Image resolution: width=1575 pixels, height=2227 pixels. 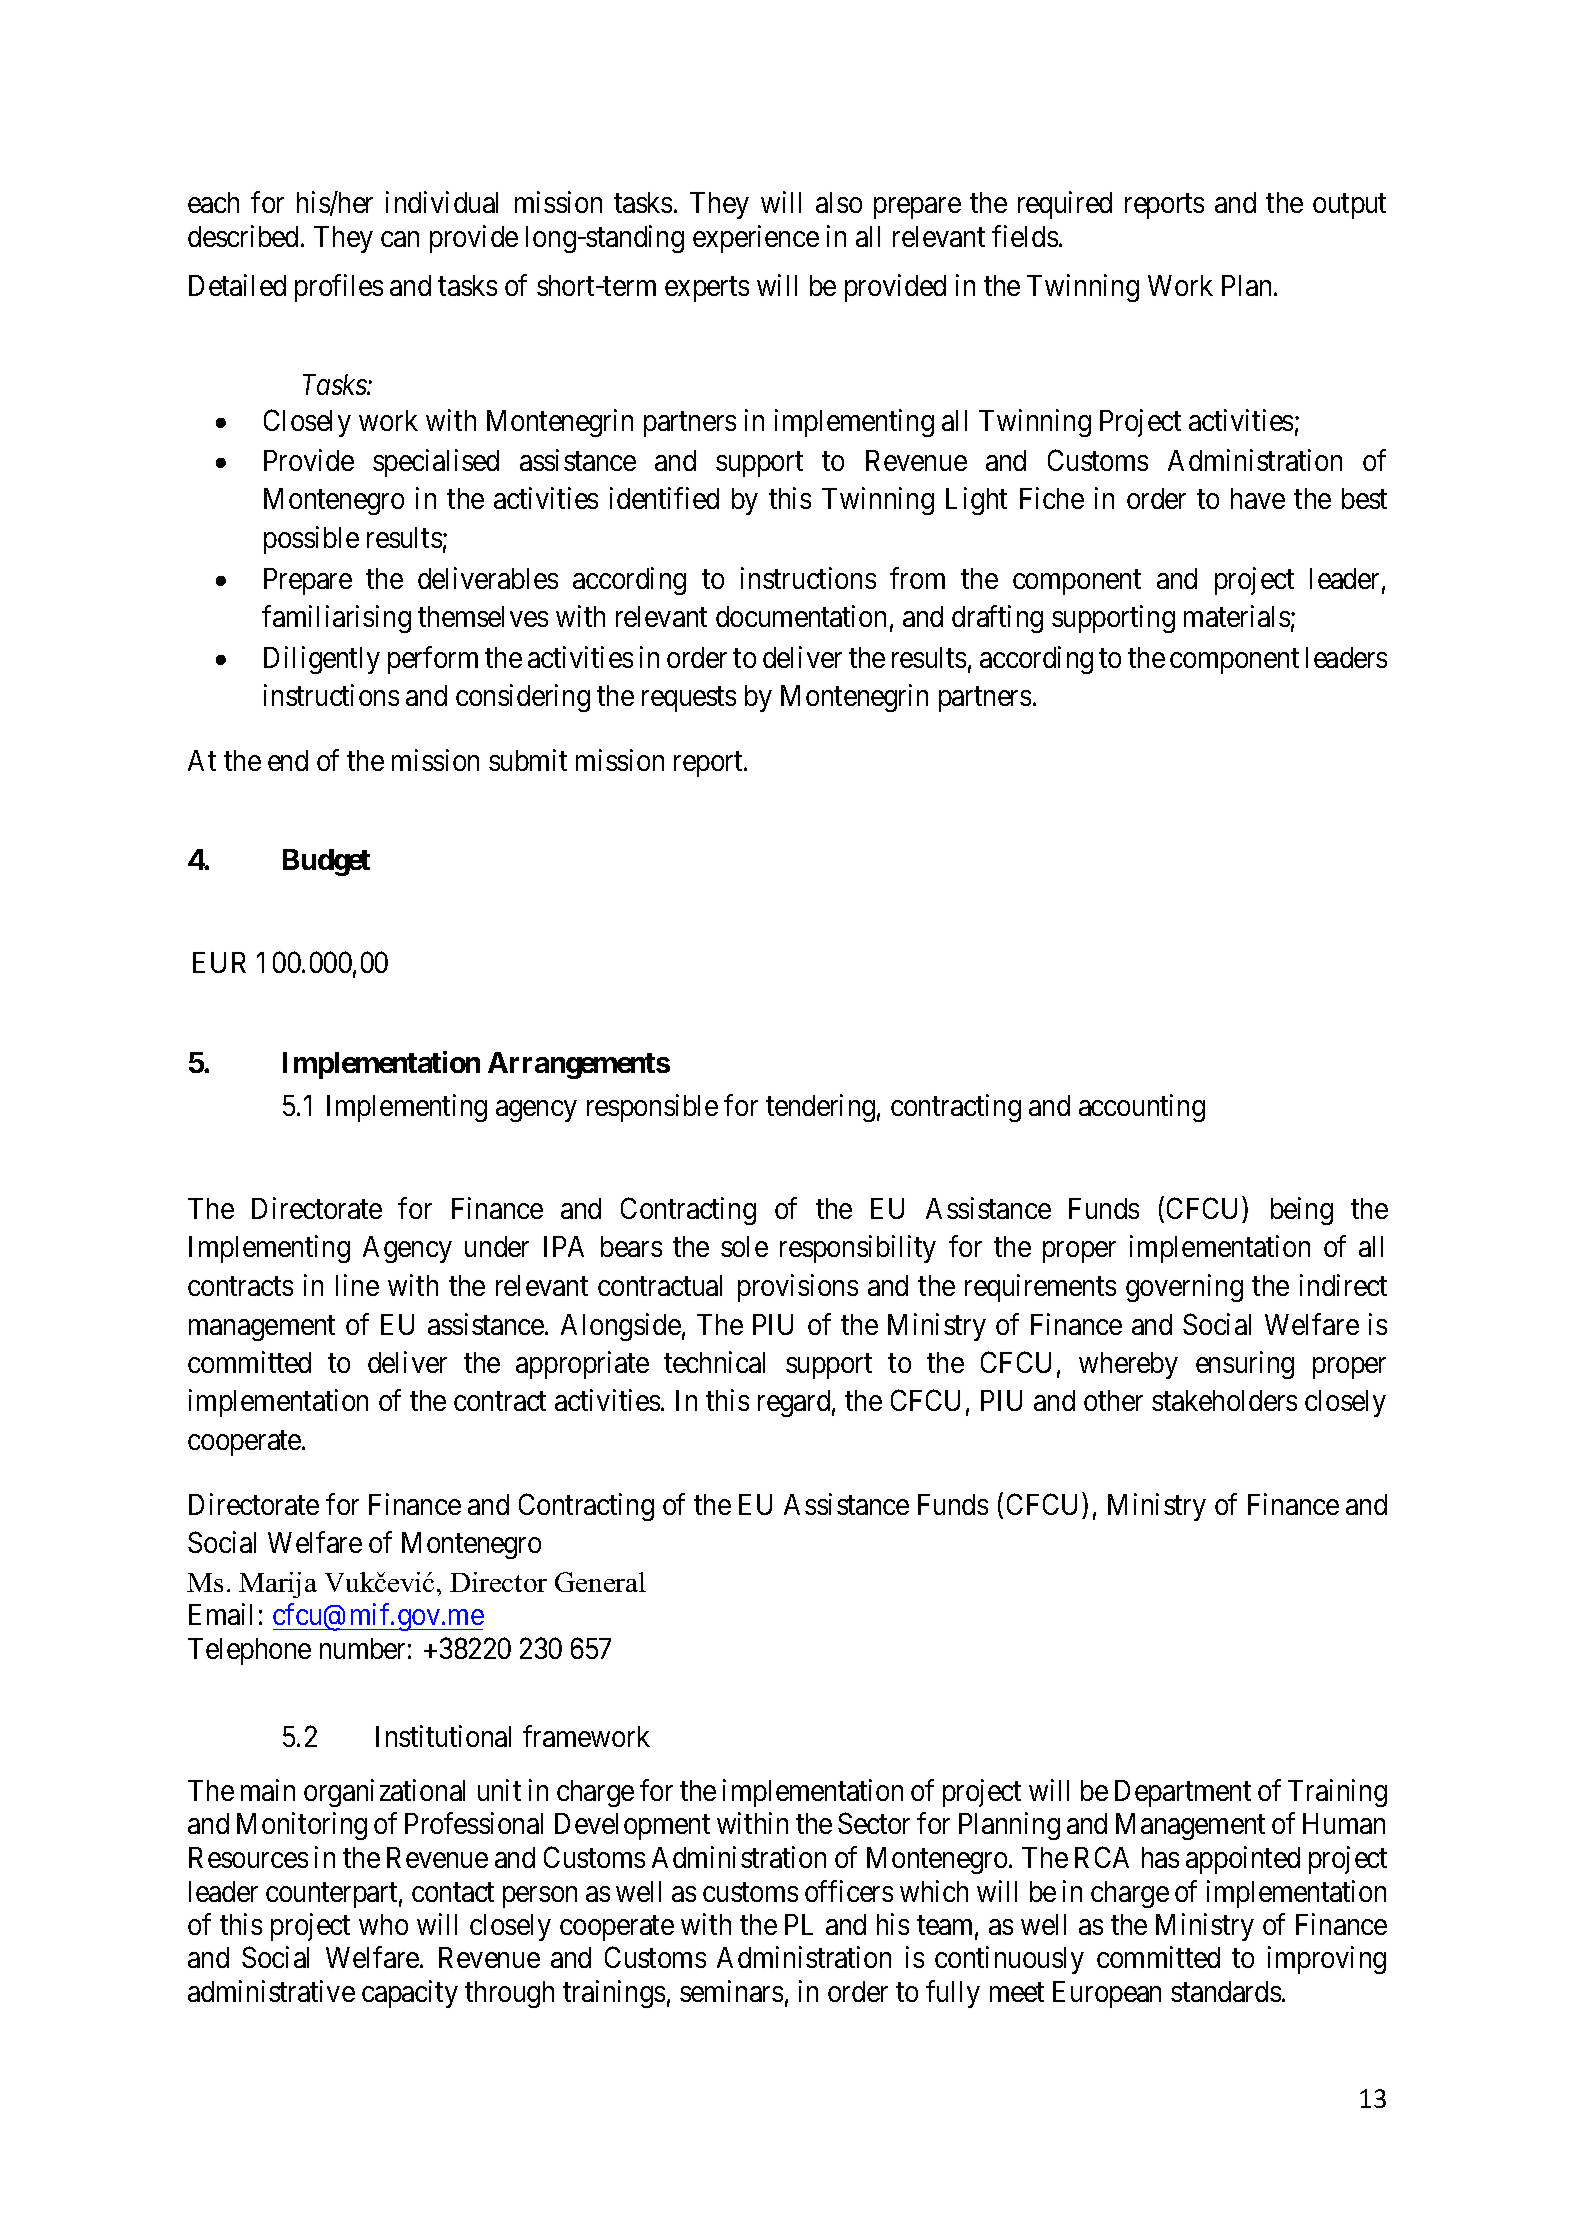 What do you see at coordinates (339, 288) in the screenshot?
I see `profiles` at bounding box center [339, 288].
